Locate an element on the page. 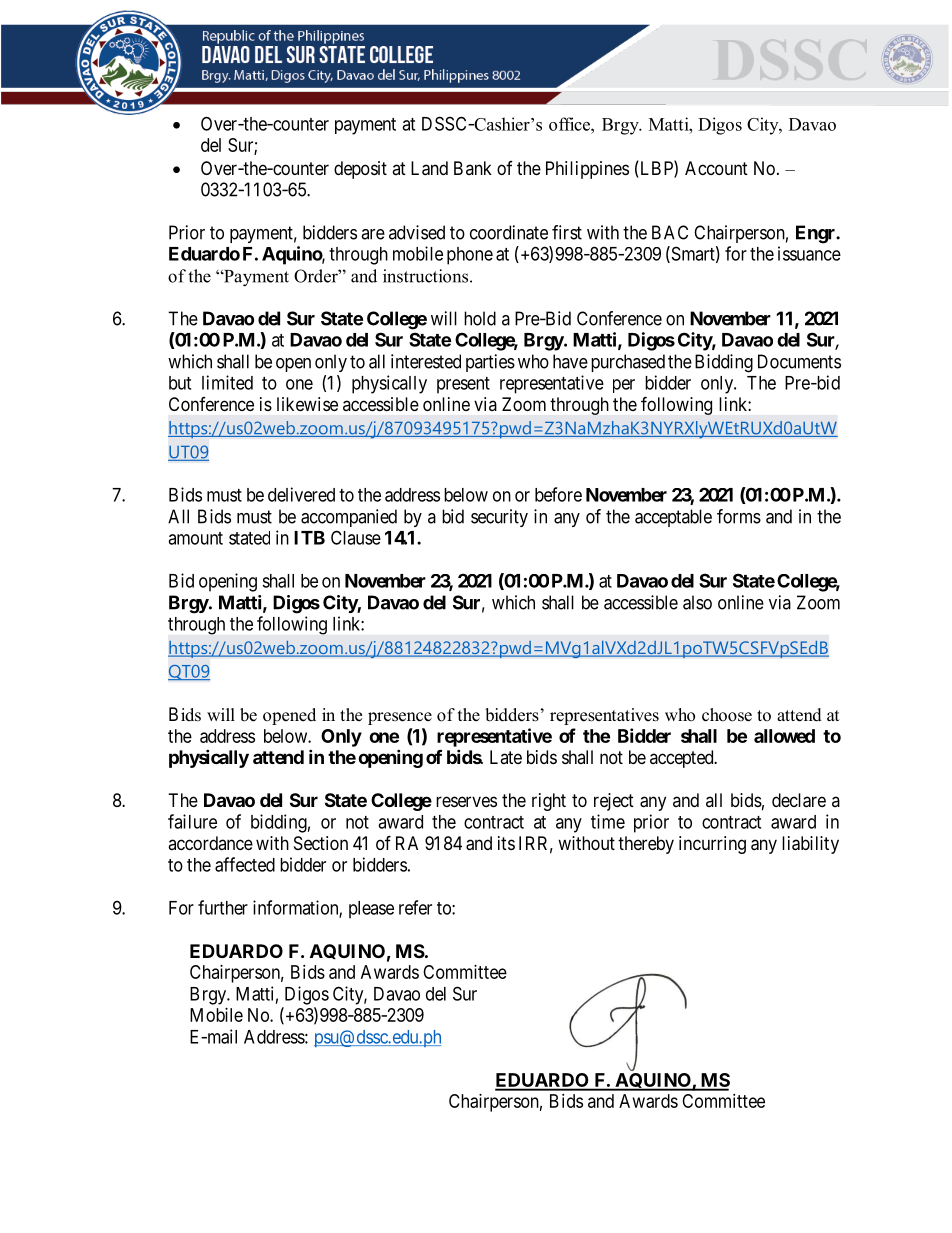 The width and height of the document is (952, 1233). deposit is located at coordinates (360, 170).
